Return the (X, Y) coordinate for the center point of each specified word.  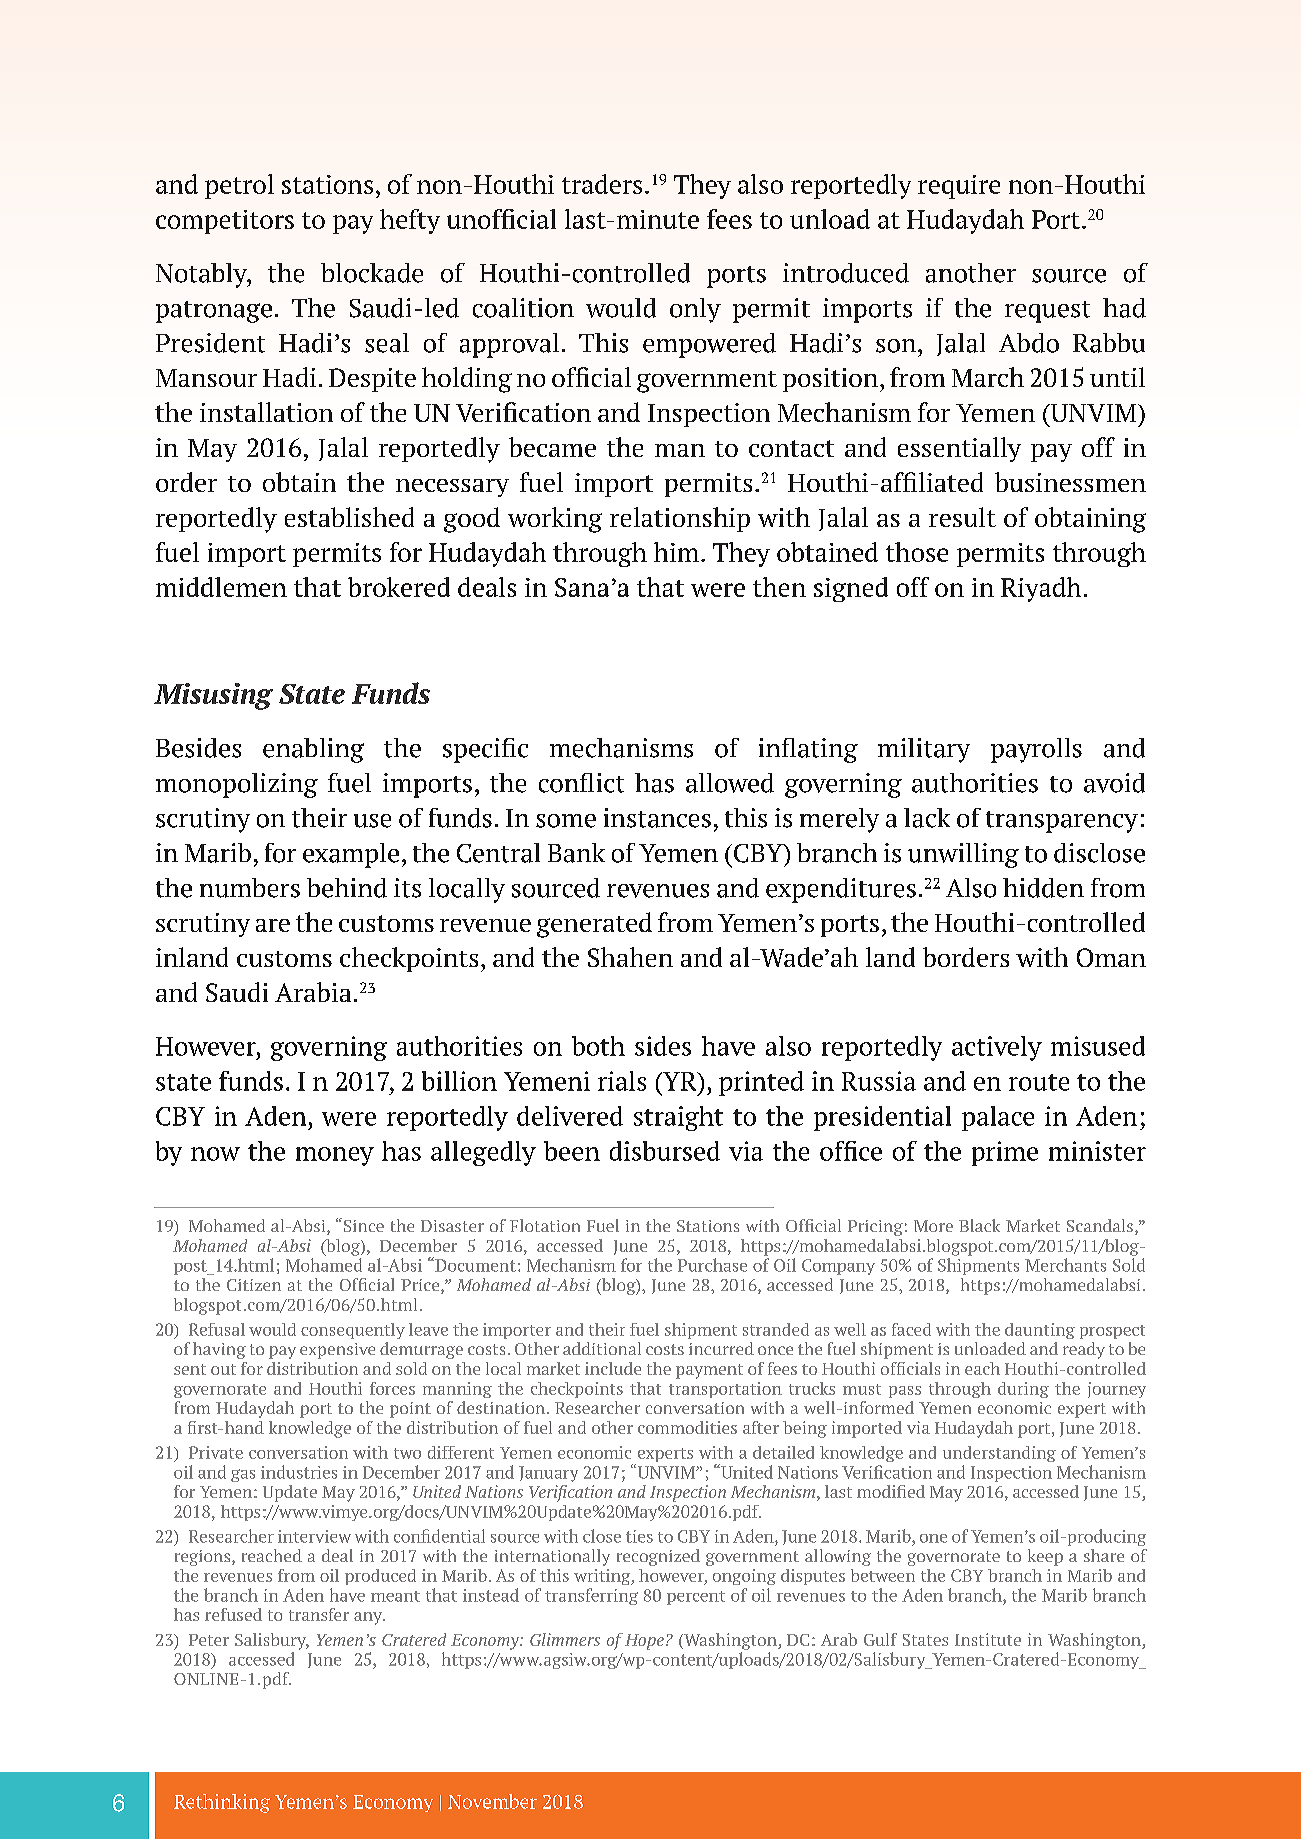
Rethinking (222, 1803)
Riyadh (1041, 589)
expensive (337, 1351)
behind (347, 888)
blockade (372, 273)
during (1023, 1390)
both (598, 1046)
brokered (399, 587)
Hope (644, 1642)
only (695, 310)
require (959, 187)
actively (997, 1048)
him (676, 552)
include (613, 1368)
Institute (988, 1639)
